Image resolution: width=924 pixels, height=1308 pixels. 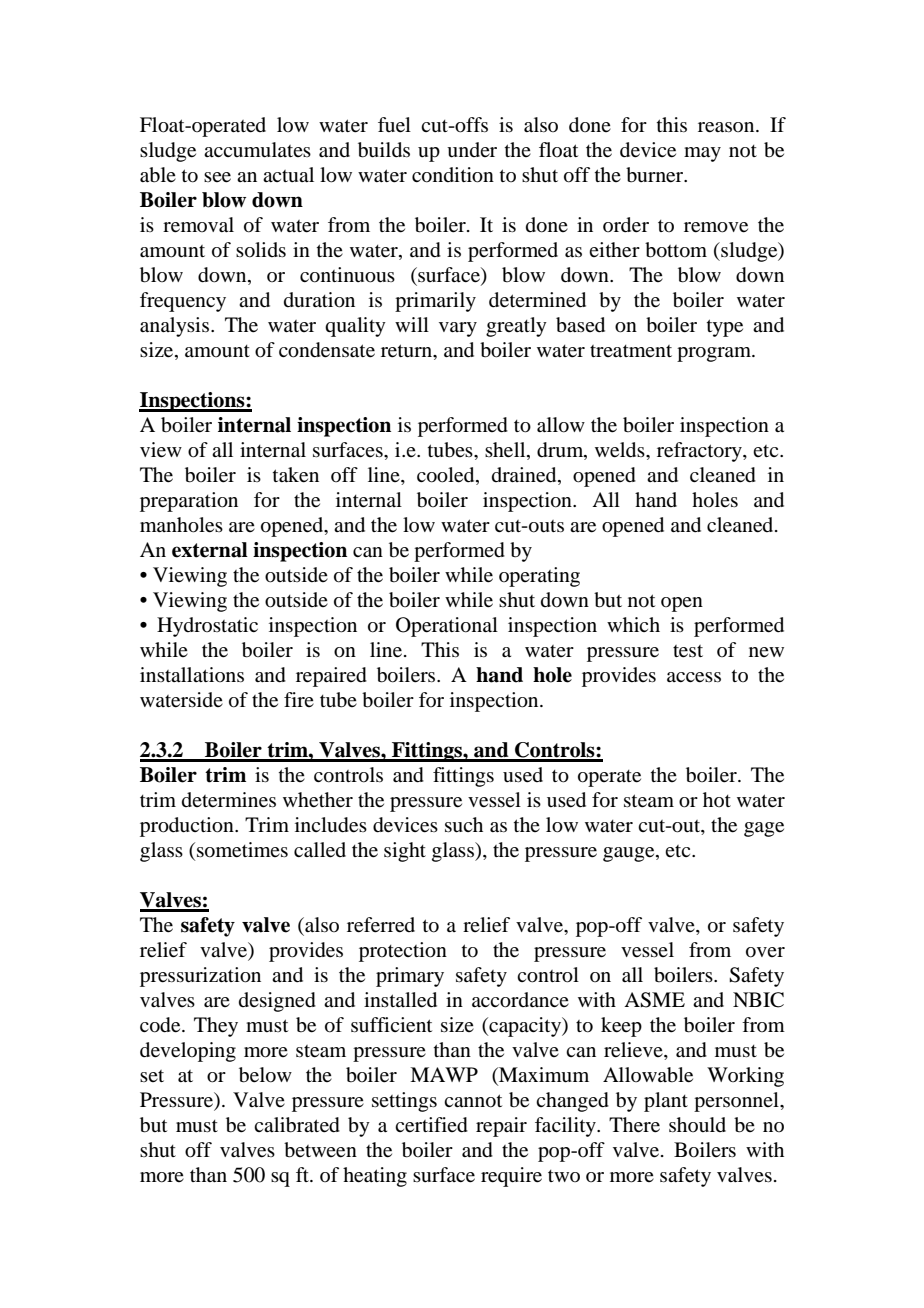 I want to click on accumulates, so click(x=257, y=150).
